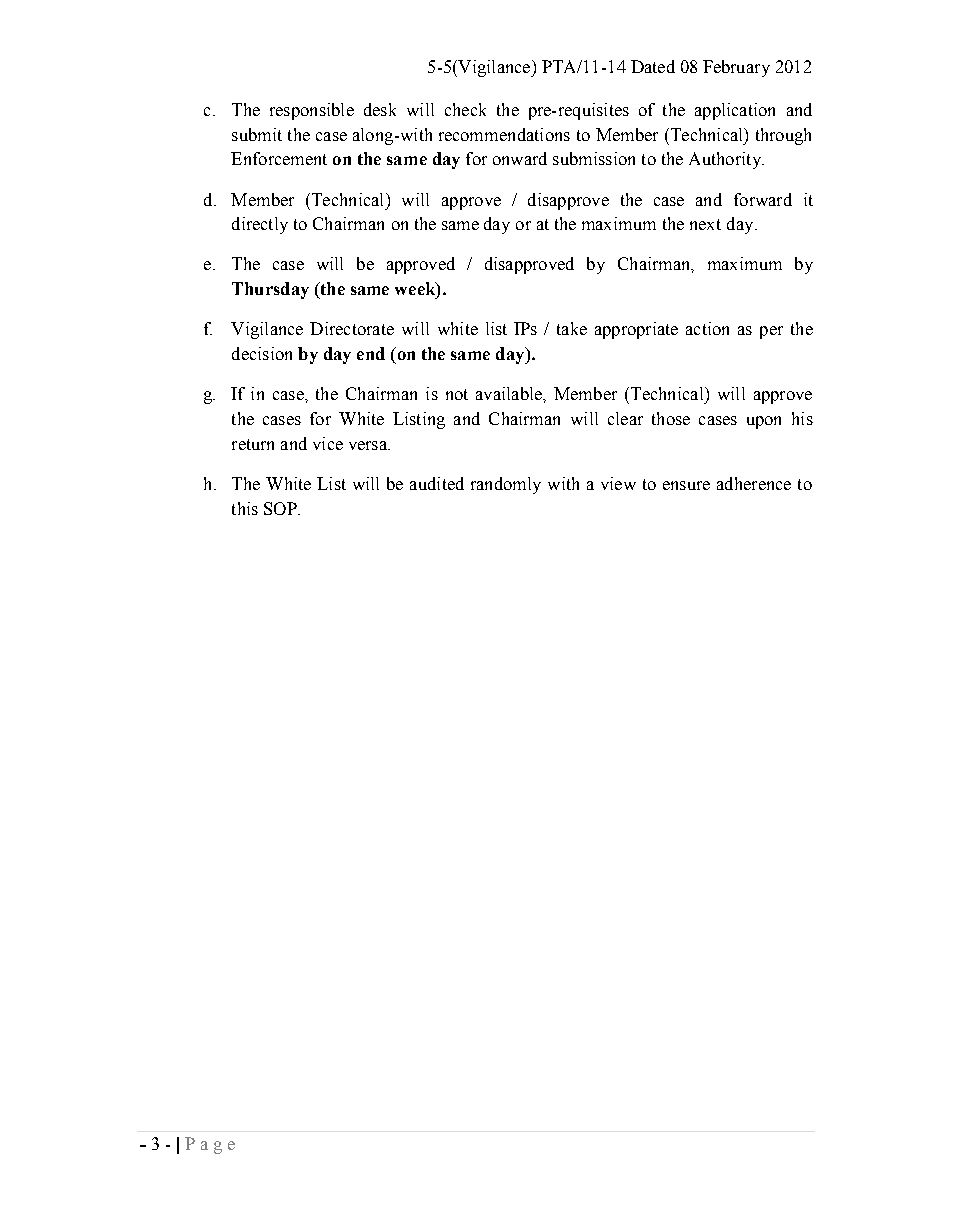 Image resolution: width=953 pixels, height=1232 pixels. What do you see at coordinates (312, 111) in the page?
I see `responsible` at bounding box center [312, 111].
